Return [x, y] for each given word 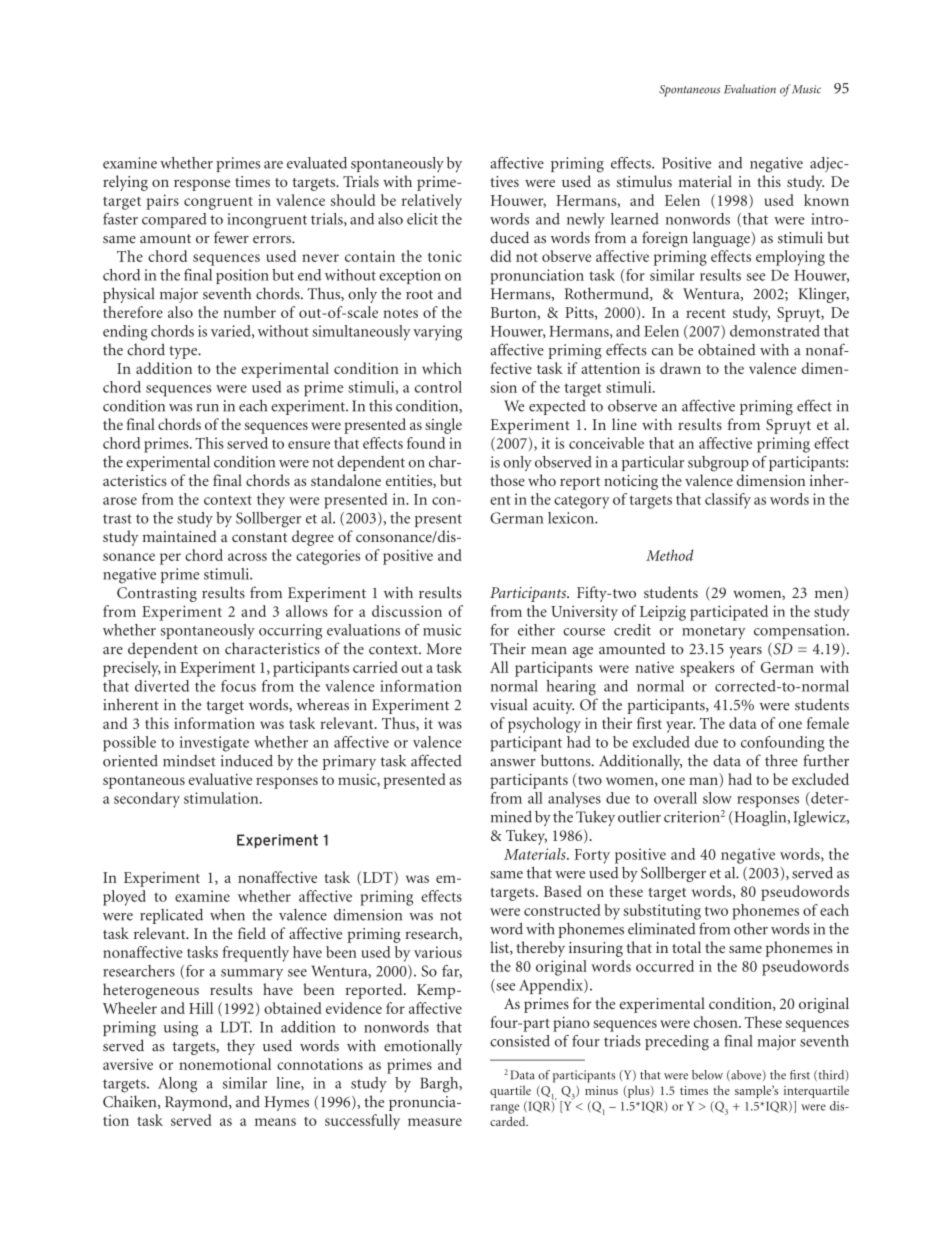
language [722, 239]
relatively [432, 202]
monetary [714, 632]
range [505, 1109]
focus [238, 686]
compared [174, 220]
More [444, 649]
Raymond [197, 1103]
